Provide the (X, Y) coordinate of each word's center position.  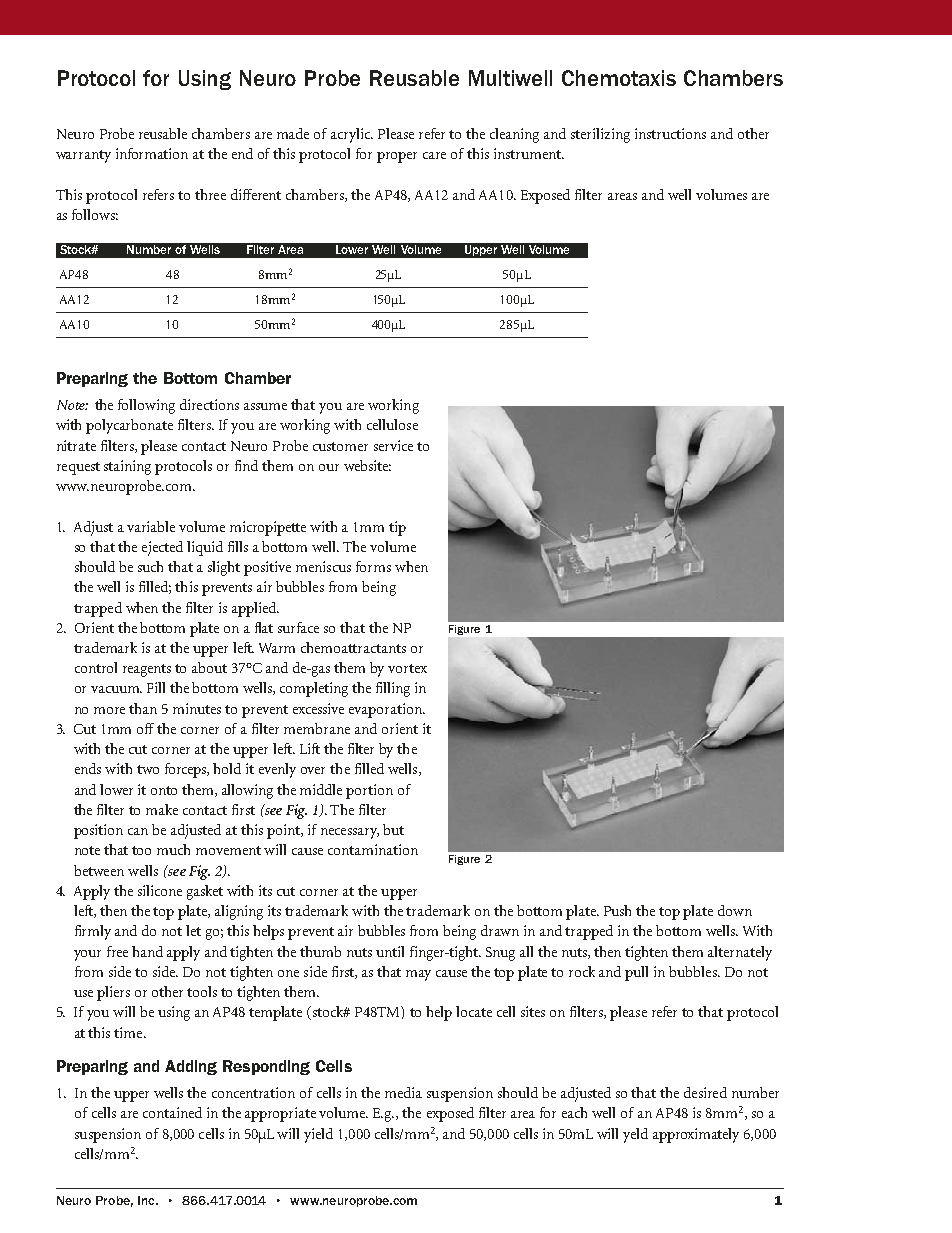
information (152, 153)
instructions (670, 133)
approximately (696, 1135)
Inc (147, 1200)
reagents (147, 670)
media (403, 1092)
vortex (407, 668)
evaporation (386, 710)
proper (397, 157)
